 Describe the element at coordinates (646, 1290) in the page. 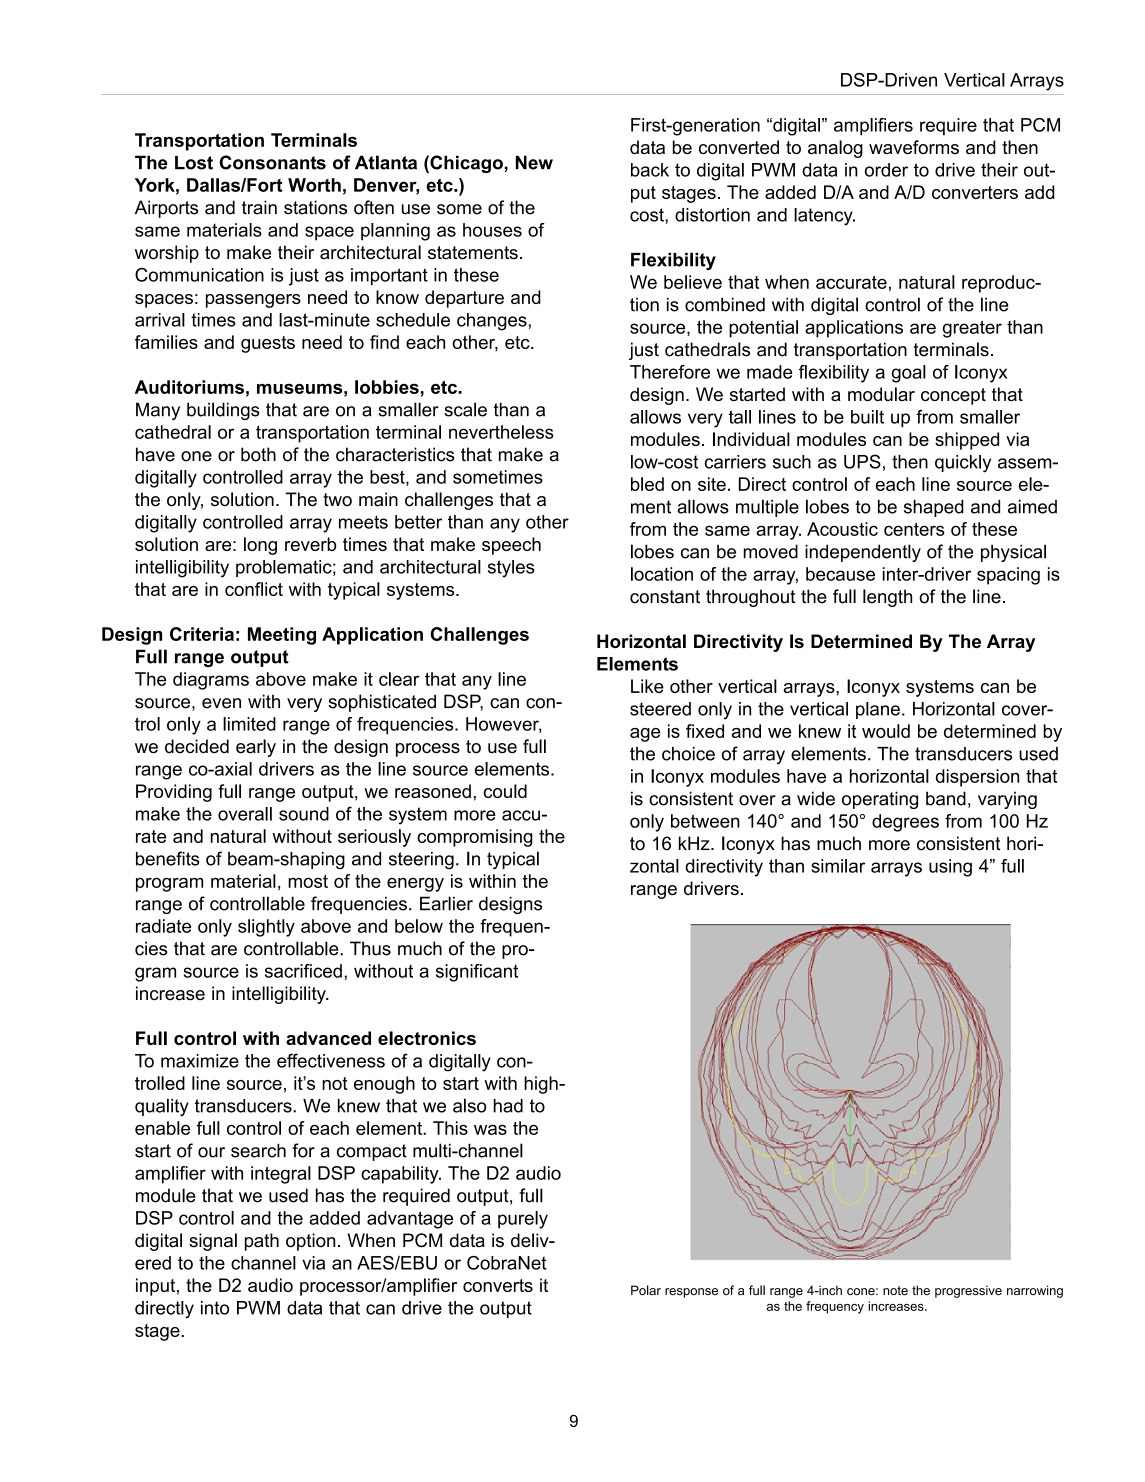

I see `Polar` at that location.
